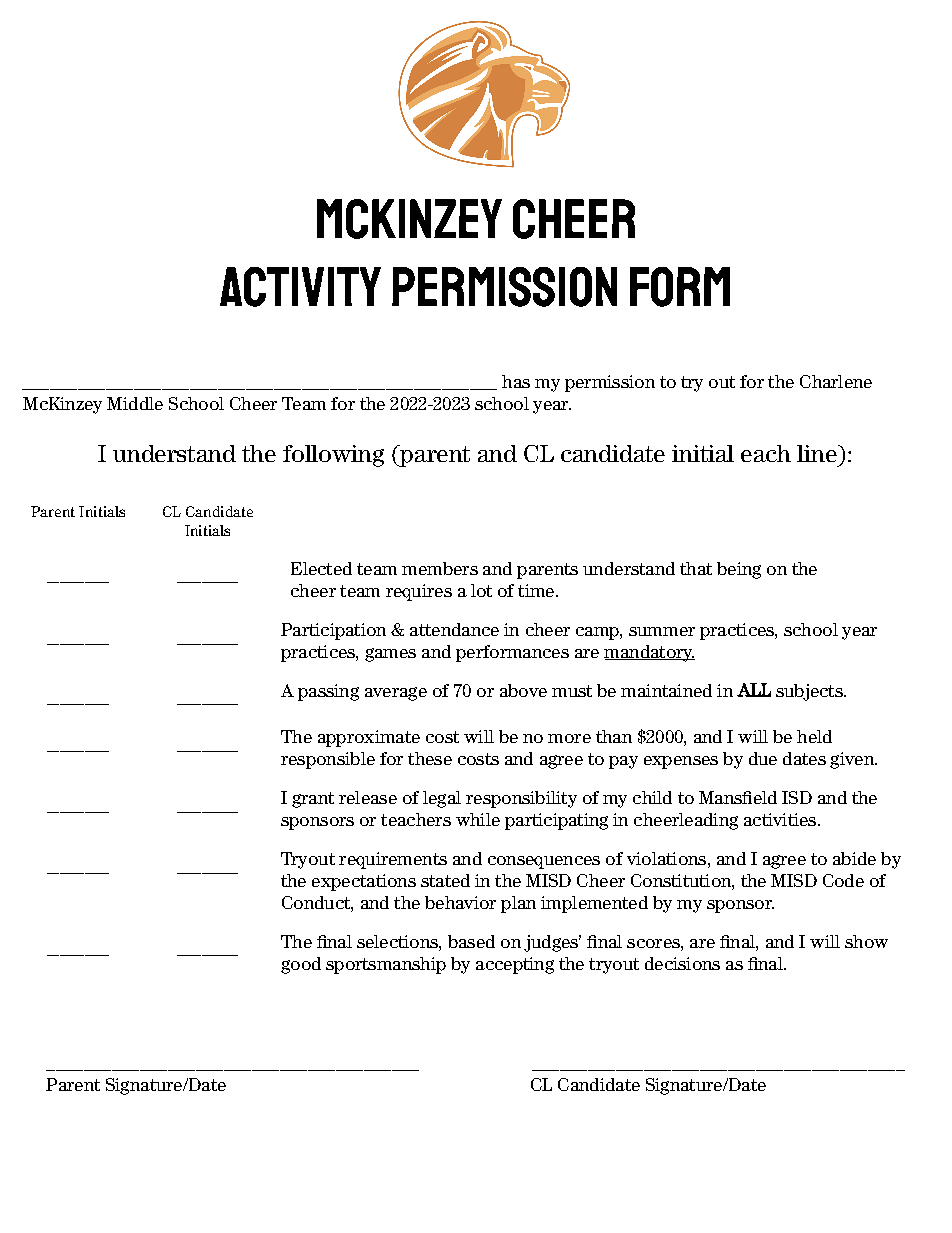 This screenshot has width=952, height=1233. I want to click on more, so click(569, 738).
